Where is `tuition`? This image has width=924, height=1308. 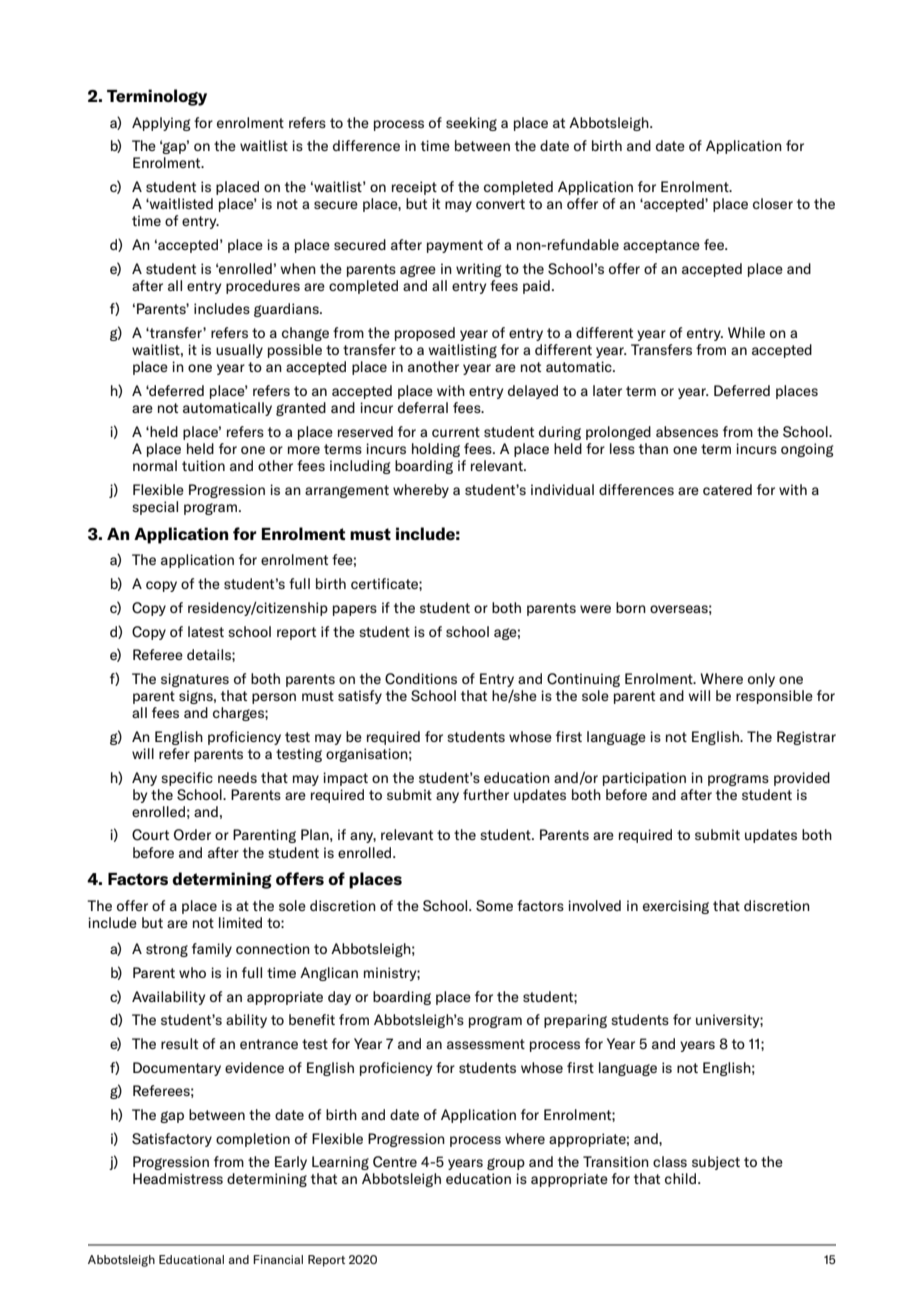 tuition is located at coordinates (203, 465).
